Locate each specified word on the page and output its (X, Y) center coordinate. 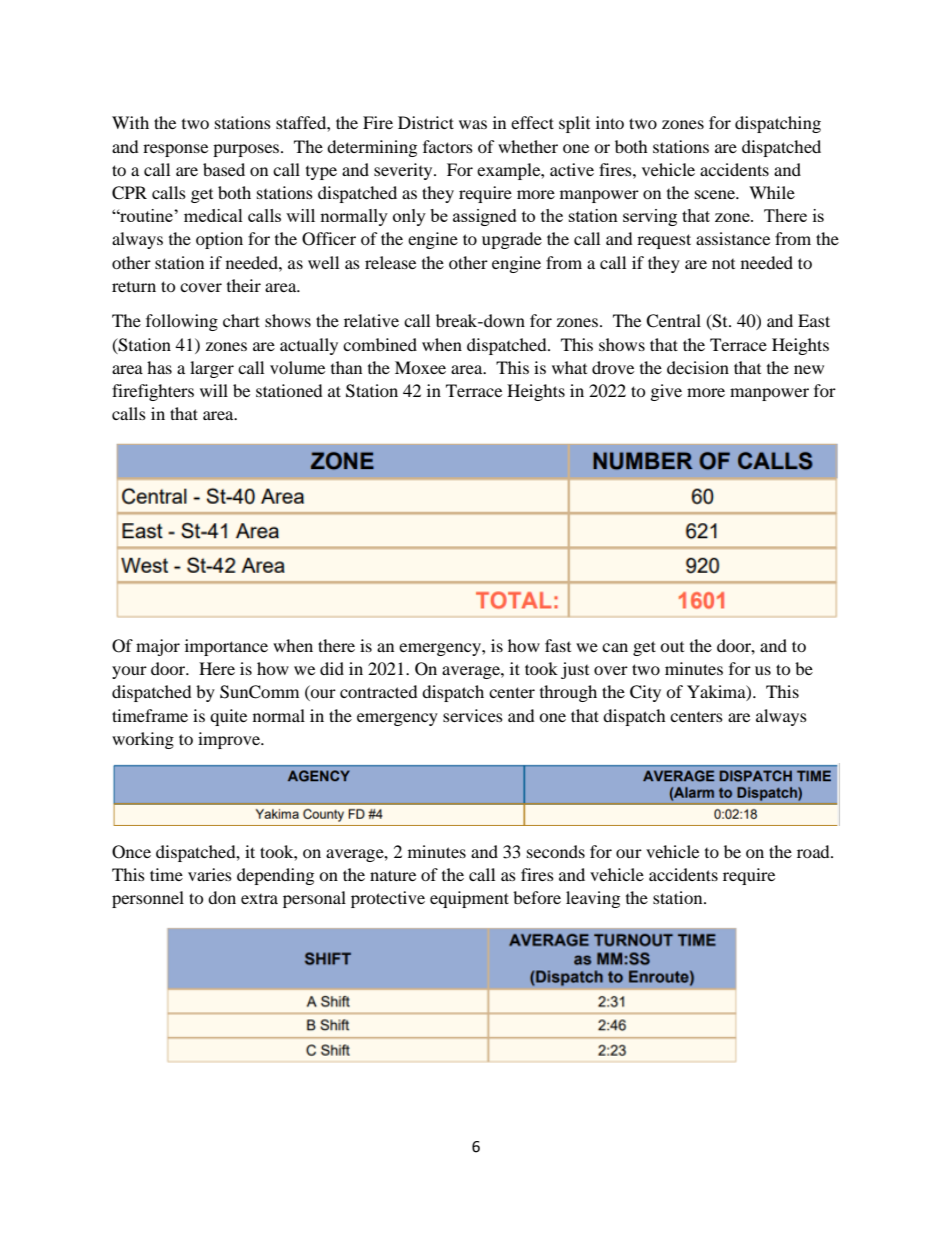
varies (210, 874)
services (473, 715)
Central (673, 321)
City (645, 693)
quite (228, 717)
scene (716, 194)
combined (380, 344)
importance (226, 647)
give (666, 392)
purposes (247, 150)
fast (558, 645)
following (182, 322)
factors (448, 146)
